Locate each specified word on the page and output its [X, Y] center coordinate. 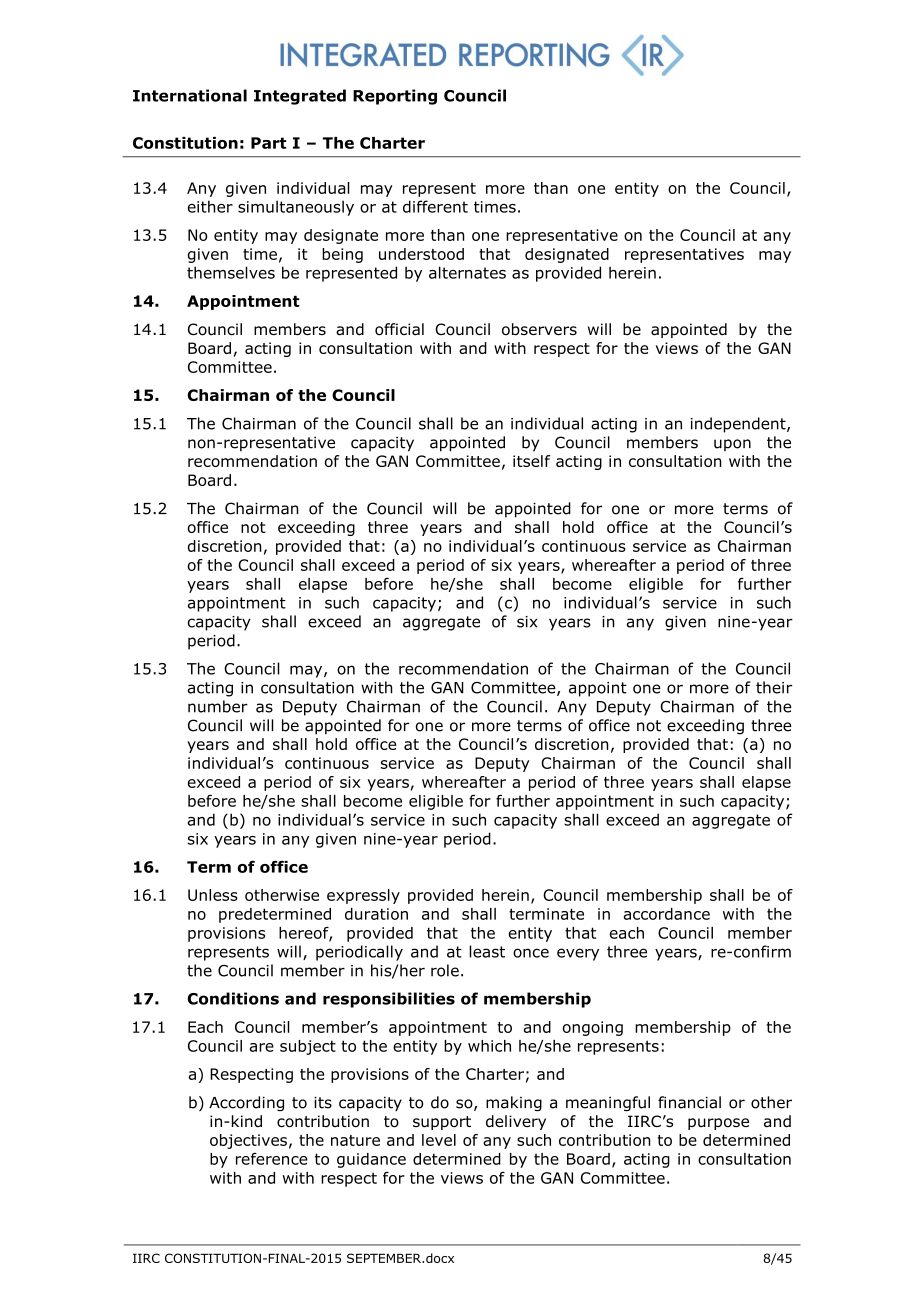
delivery [516, 1122]
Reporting [395, 97]
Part [269, 143]
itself [531, 461]
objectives [248, 1141]
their [774, 687]
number [218, 706]
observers [539, 329]
